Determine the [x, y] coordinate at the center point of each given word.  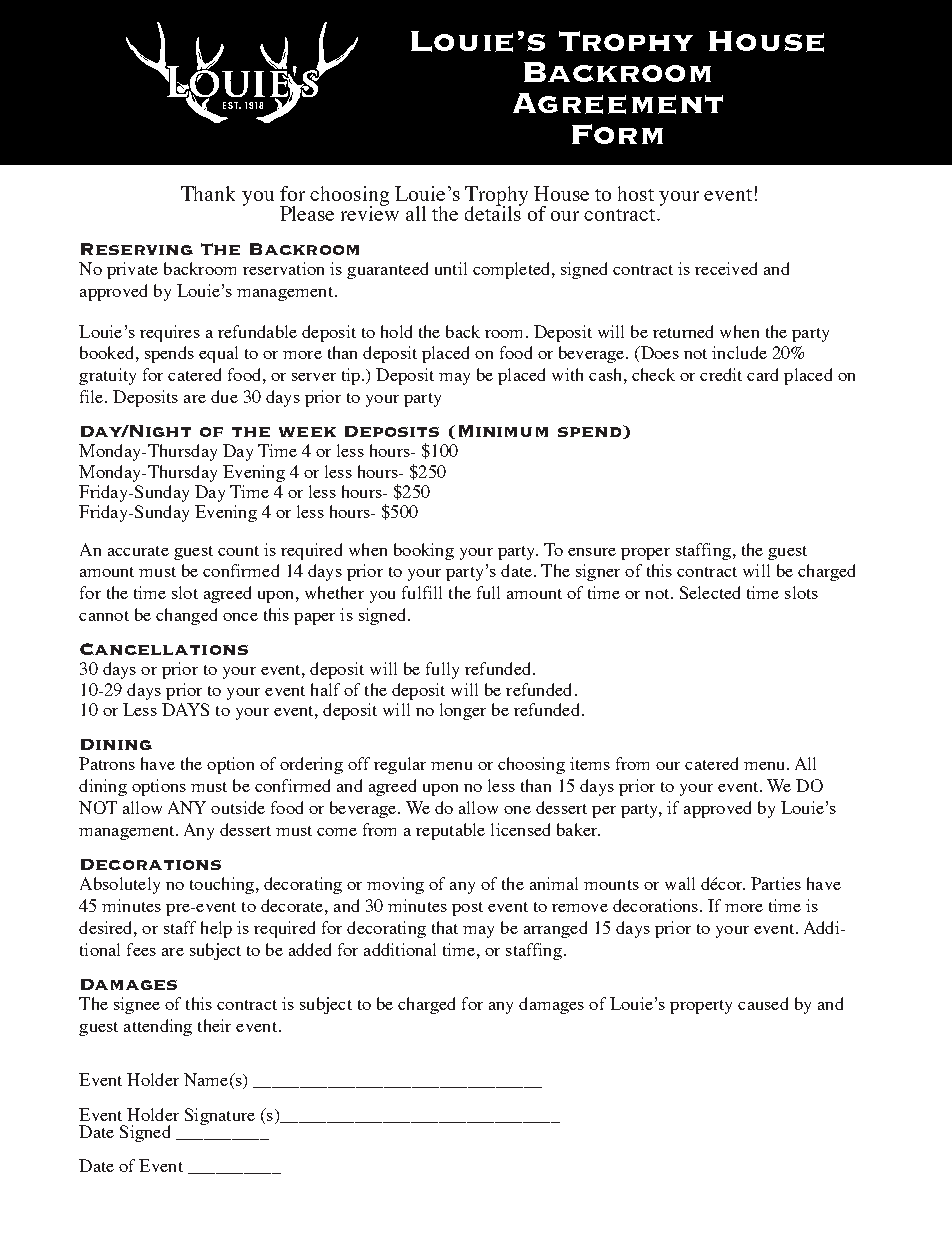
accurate [138, 551]
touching [222, 885]
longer [463, 711]
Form [617, 134]
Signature [220, 1116]
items [590, 763]
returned [683, 331]
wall [680, 883]
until [451, 268]
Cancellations [164, 649]
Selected [710, 592]
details [494, 212]
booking [424, 551]
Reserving [137, 249]
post [467, 909]
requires [170, 333]
